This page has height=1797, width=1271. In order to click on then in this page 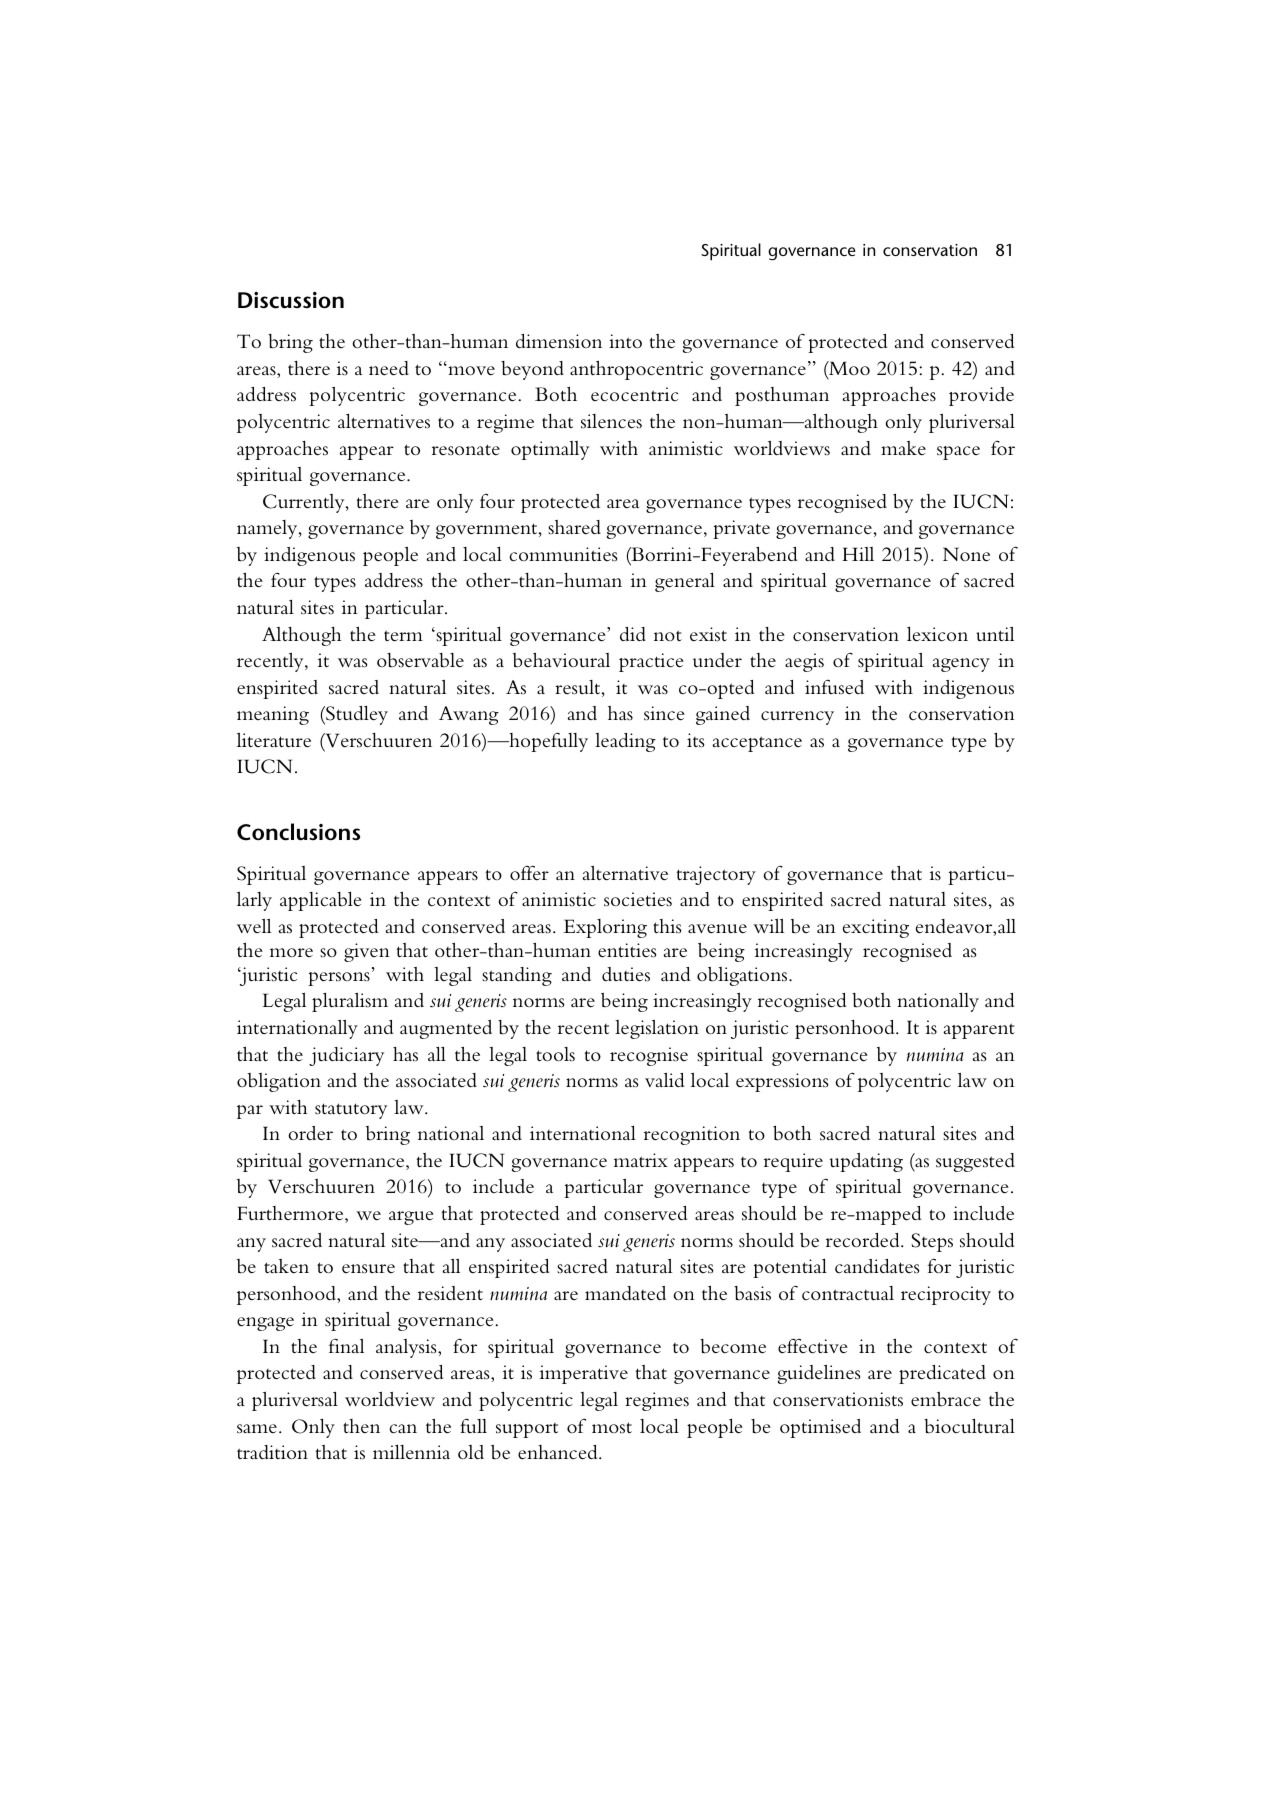, I will do `click(361, 1426)`.
